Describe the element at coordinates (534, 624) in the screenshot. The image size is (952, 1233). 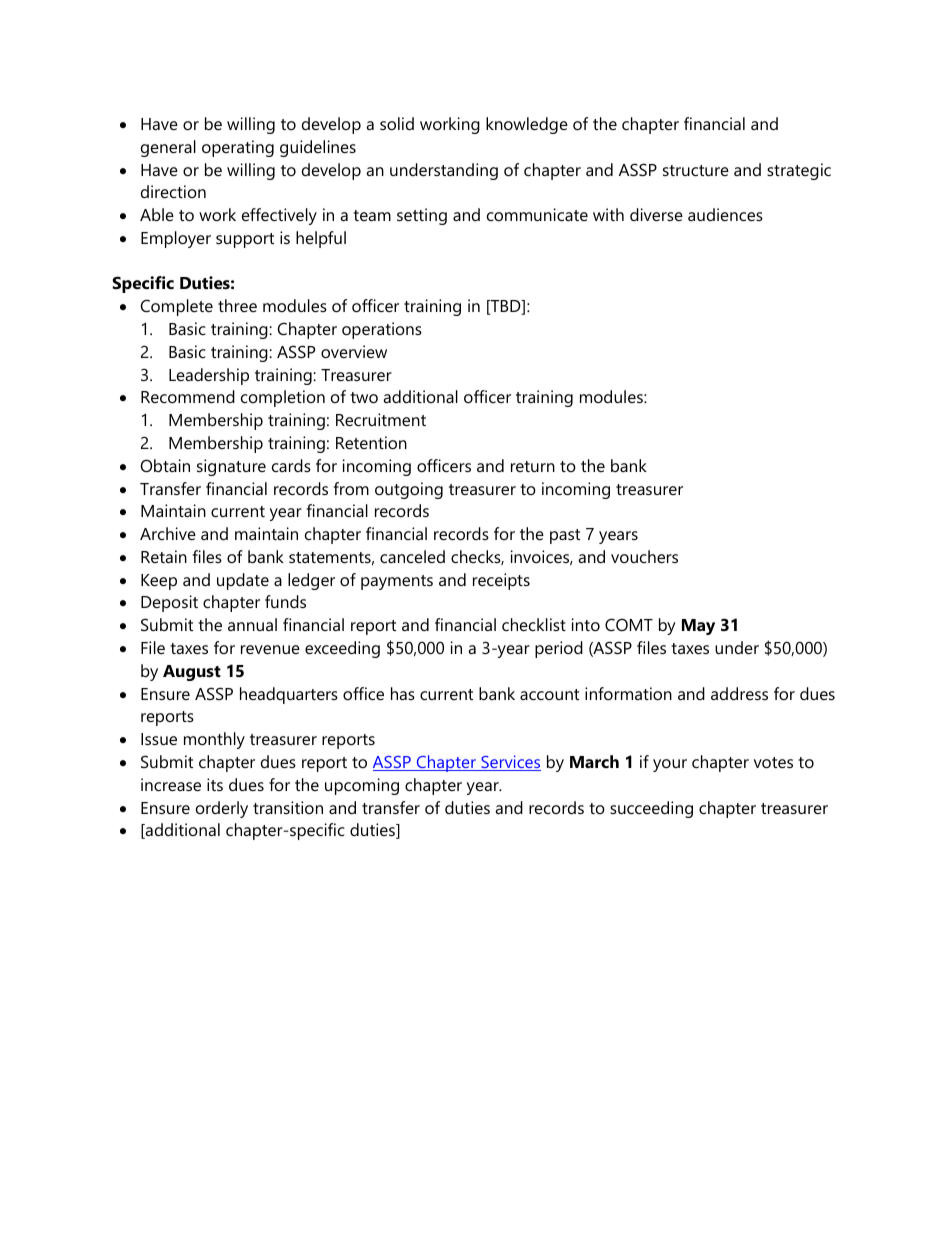
I see `checklist` at that location.
